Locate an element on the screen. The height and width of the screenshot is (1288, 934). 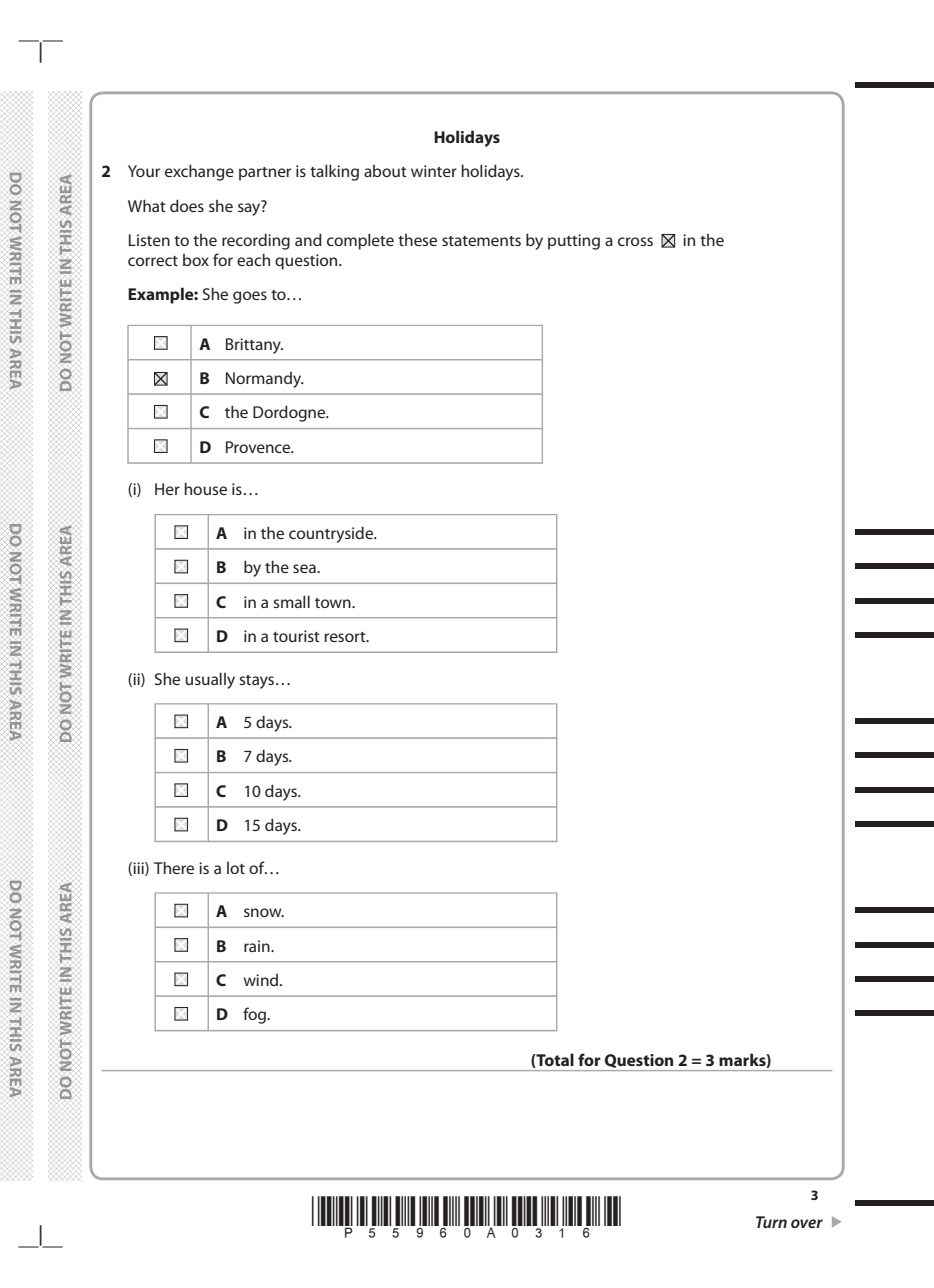
wind is located at coordinates (262, 980).
